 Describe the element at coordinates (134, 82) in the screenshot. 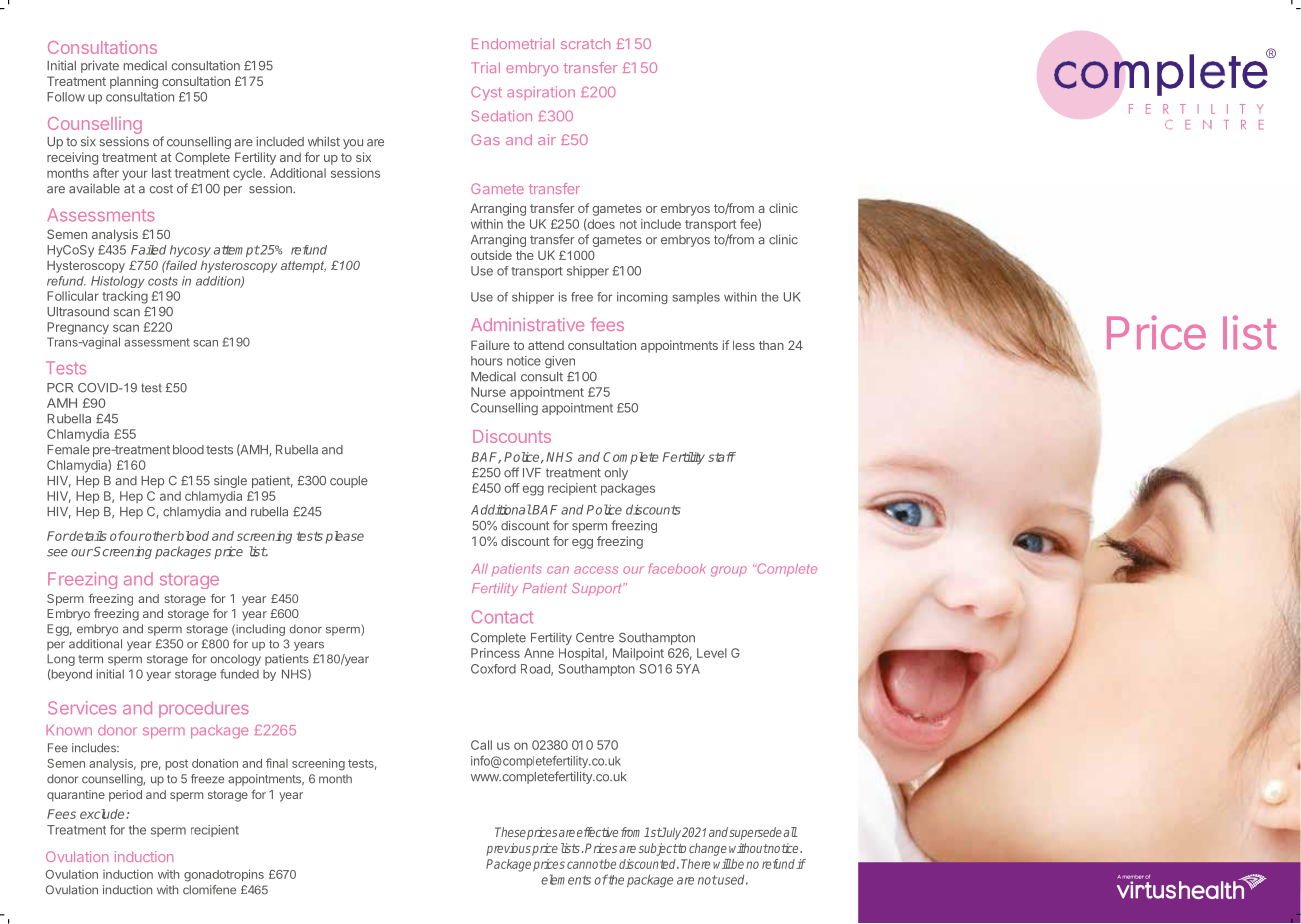

I see `planning` at that location.
